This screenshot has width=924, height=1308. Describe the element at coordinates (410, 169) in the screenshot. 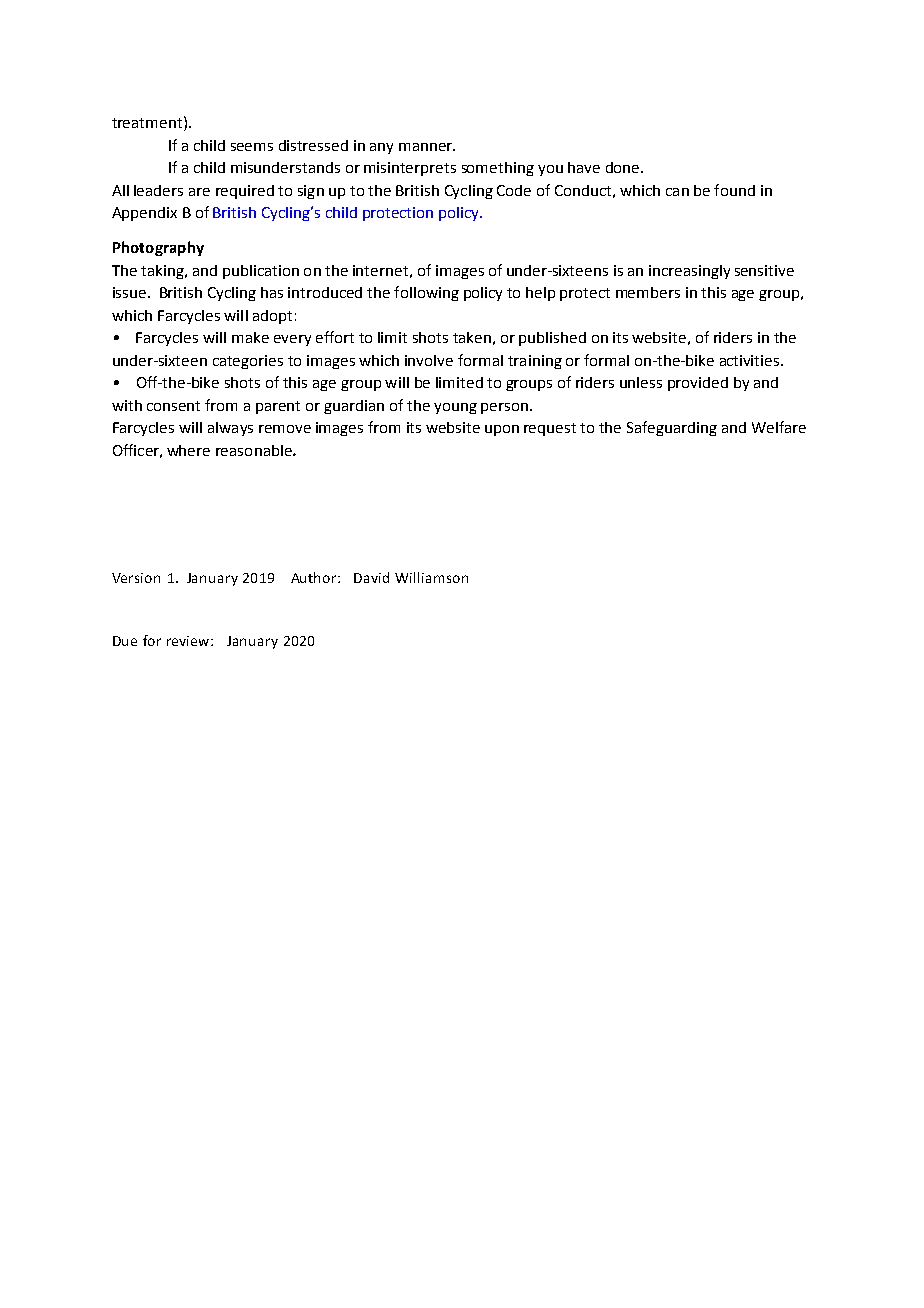

I see `misinterprets` at that location.
